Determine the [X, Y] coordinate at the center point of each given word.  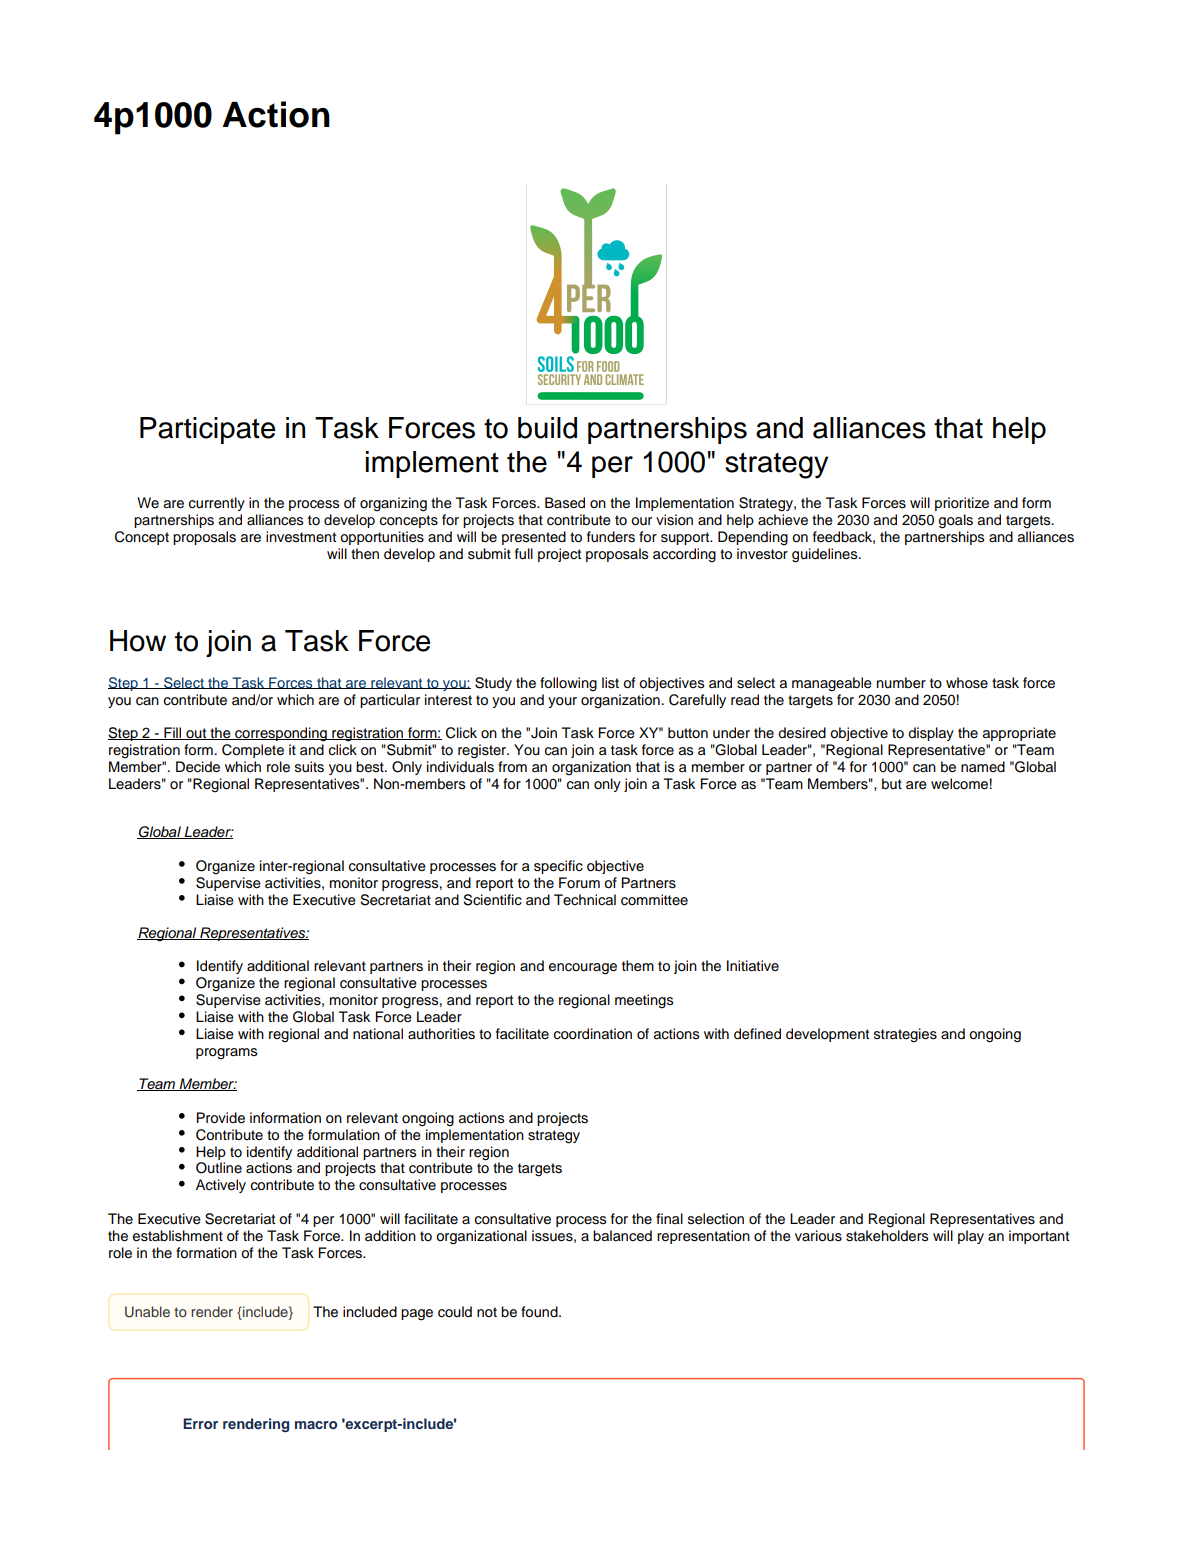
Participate [207, 430]
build [547, 428]
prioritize [962, 504]
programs [226, 1054]
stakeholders [887, 1236]
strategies [905, 1035]
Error [200, 1423]
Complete [253, 751]
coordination [593, 1034]
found [540, 1312]
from [512, 767]
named [983, 766]
